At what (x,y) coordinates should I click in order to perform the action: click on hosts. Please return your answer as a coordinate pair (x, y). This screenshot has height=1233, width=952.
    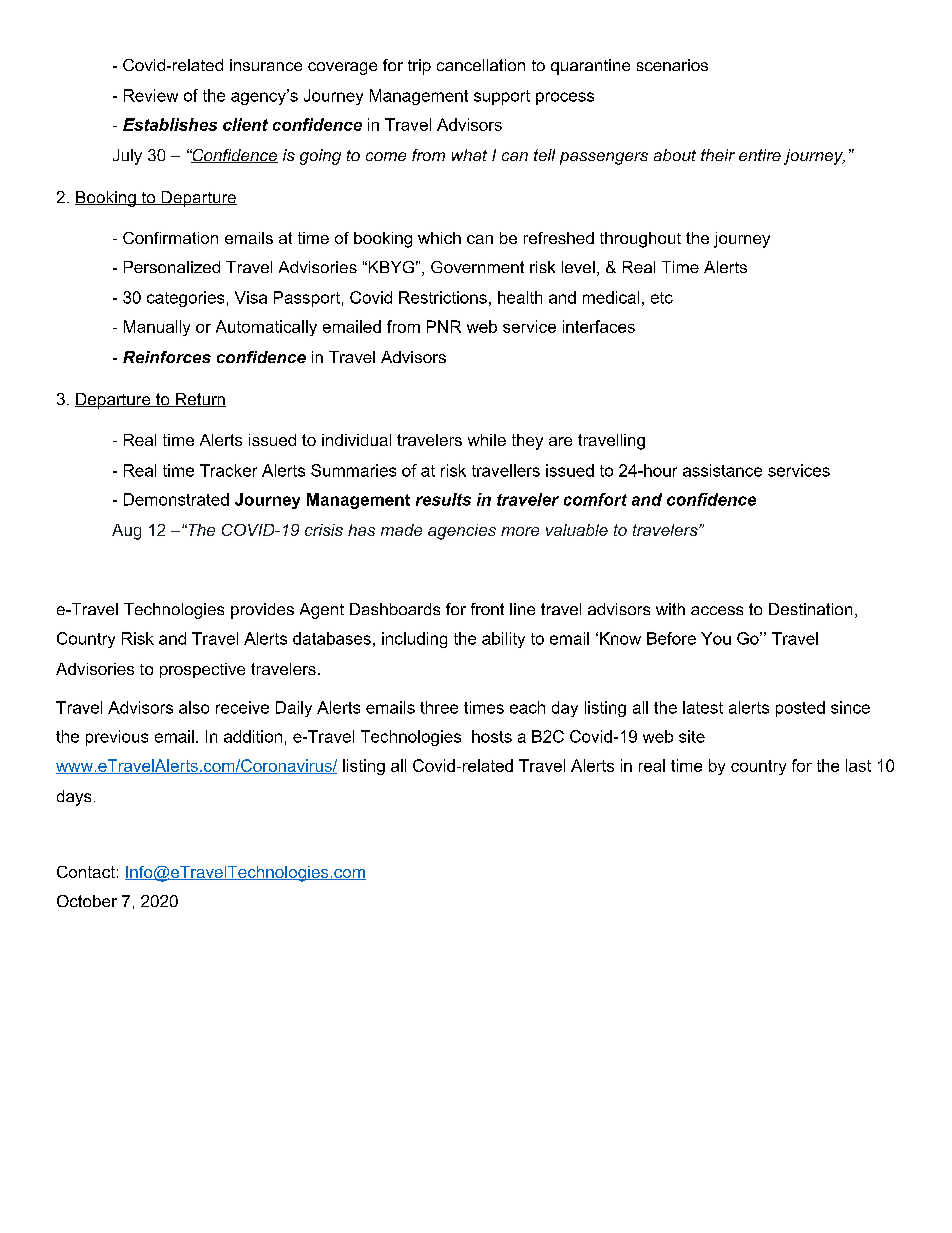
    Looking at the image, I should click on (492, 736).
